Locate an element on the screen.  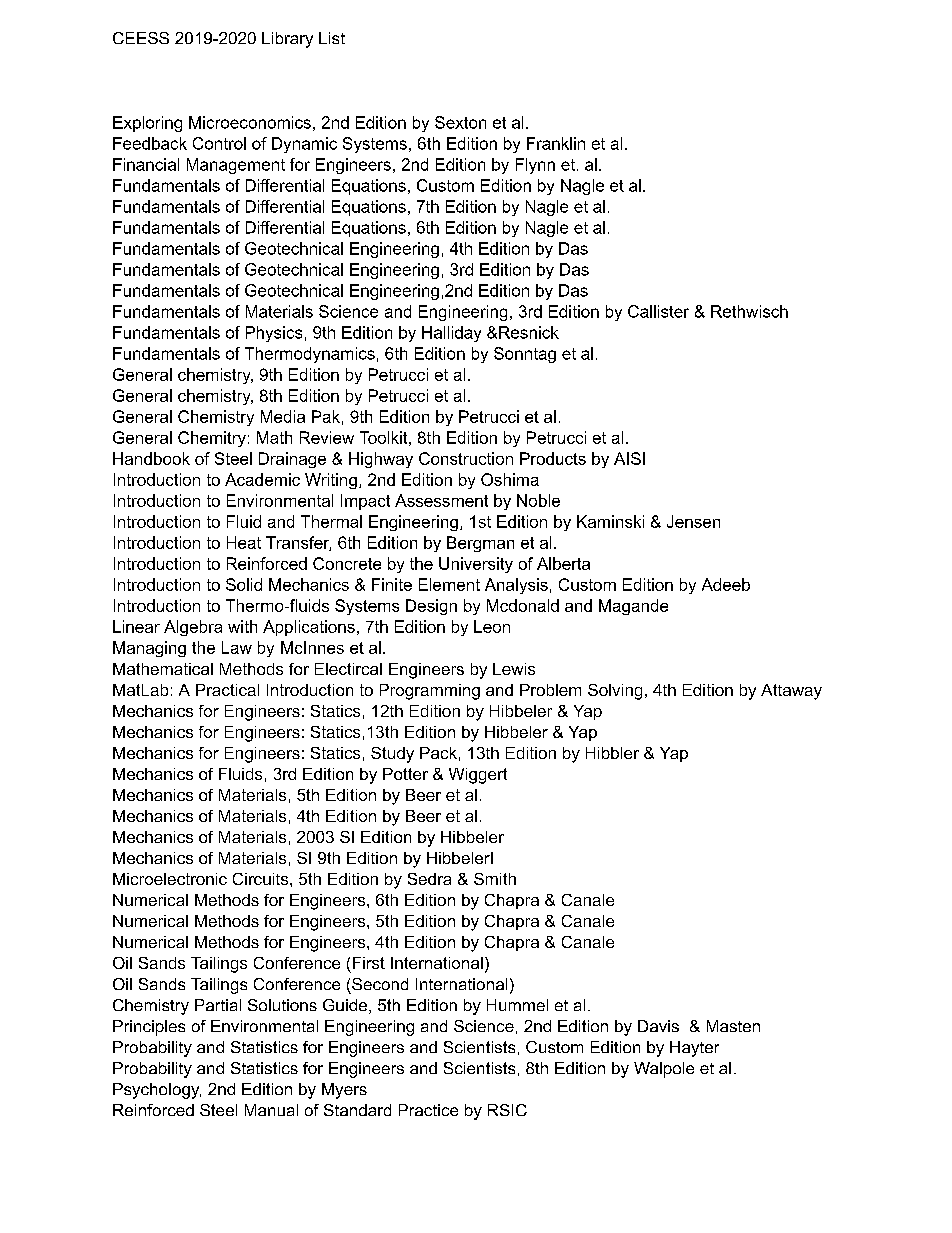
Pack is located at coordinates (438, 753).
